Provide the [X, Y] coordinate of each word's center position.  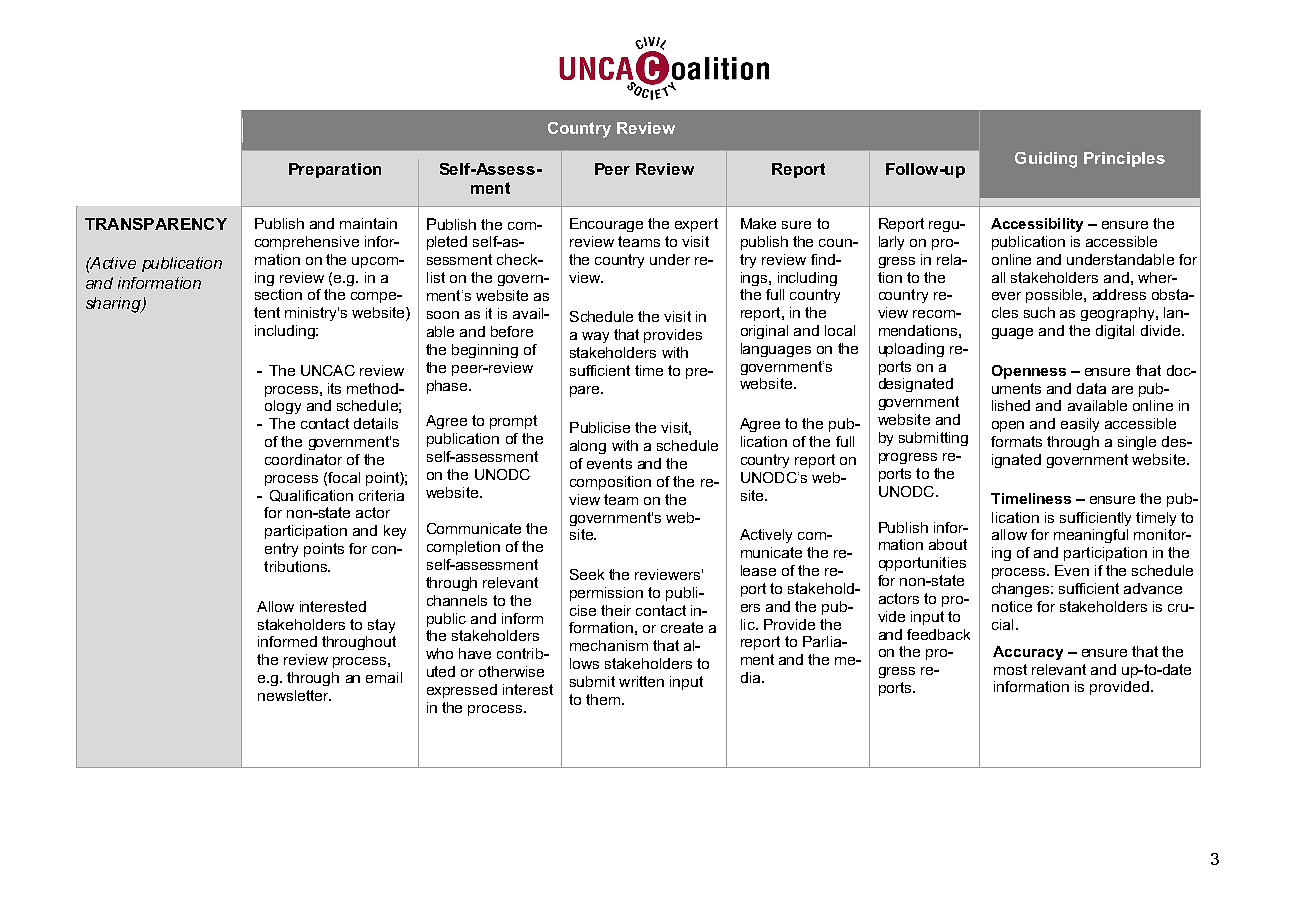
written [641, 681]
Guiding [1046, 160]
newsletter [294, 695]
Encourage [606, 225]
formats [1016, 441]
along [588, 447]
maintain [368, 223]
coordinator [303, 459]
